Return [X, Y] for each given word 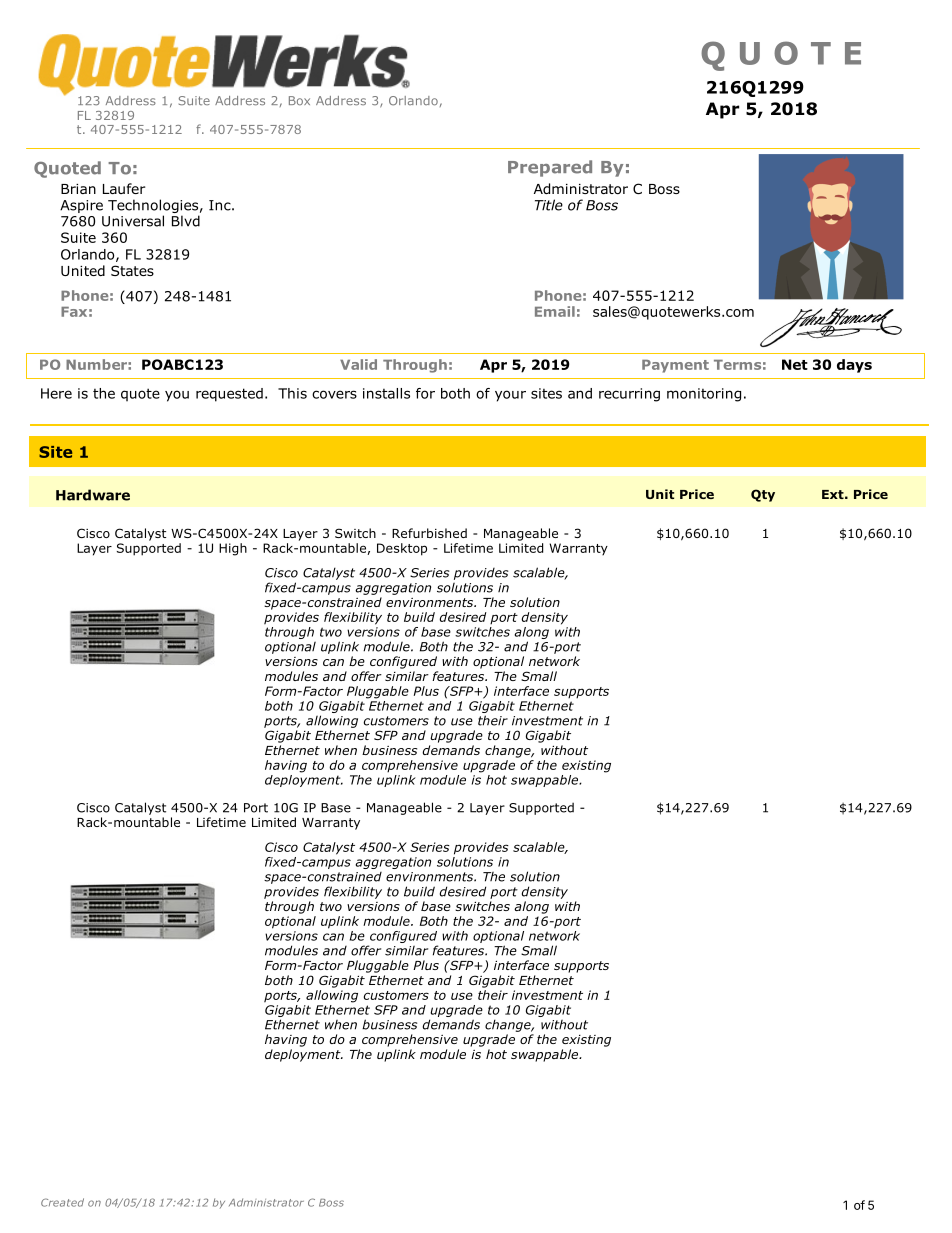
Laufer [124, 188]
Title [549, 205]
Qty [763, 495]
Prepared [550, 168]
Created [62, 1202]
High [233, 549]
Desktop [402, 549]
